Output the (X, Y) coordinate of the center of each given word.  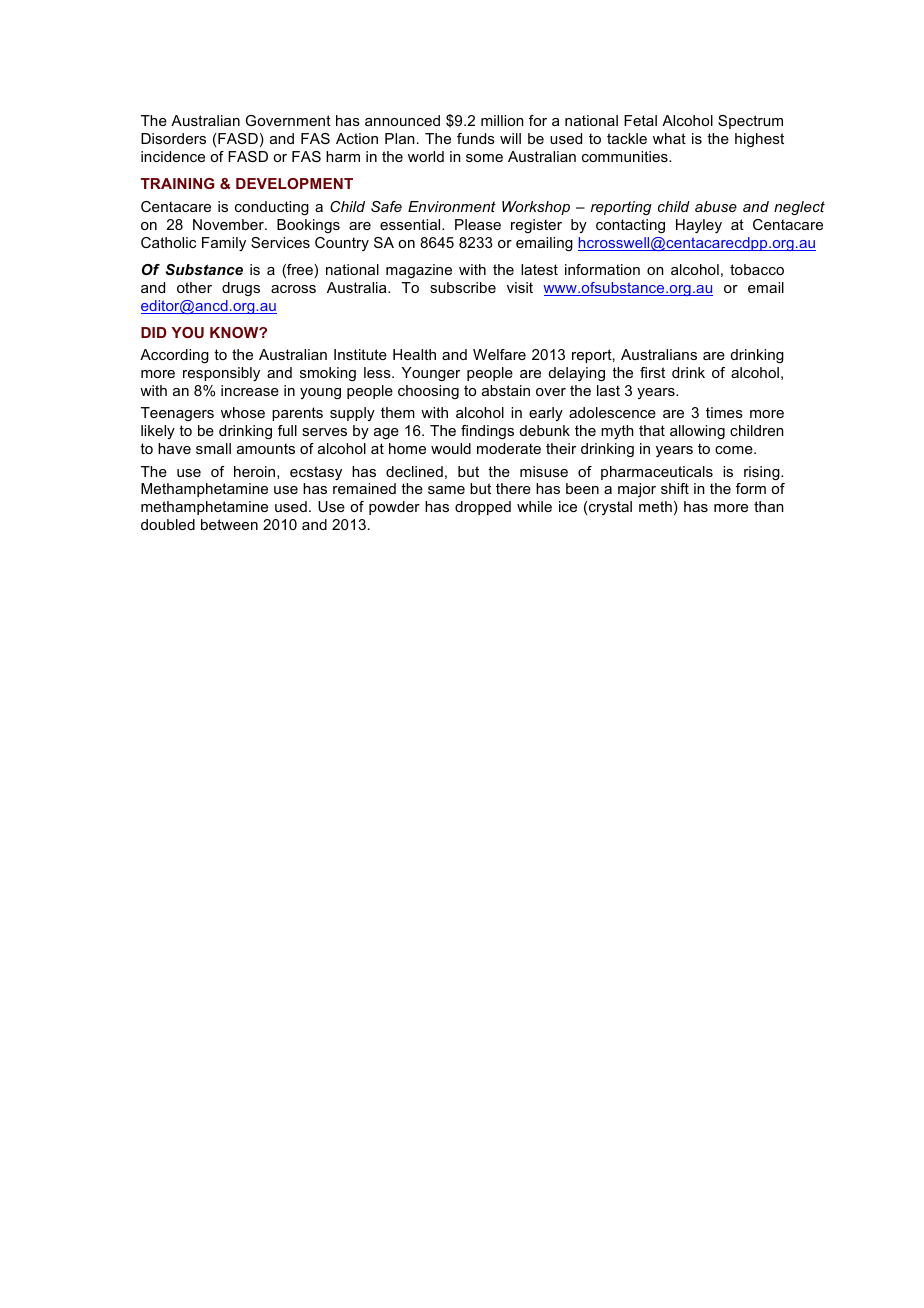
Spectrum (750, 122)
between (229, 524)
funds (476, 138)
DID (154, 332)
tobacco (757, 269)
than (769, 506)
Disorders (173, 138)
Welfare (499, 354)
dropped (483, 508)
